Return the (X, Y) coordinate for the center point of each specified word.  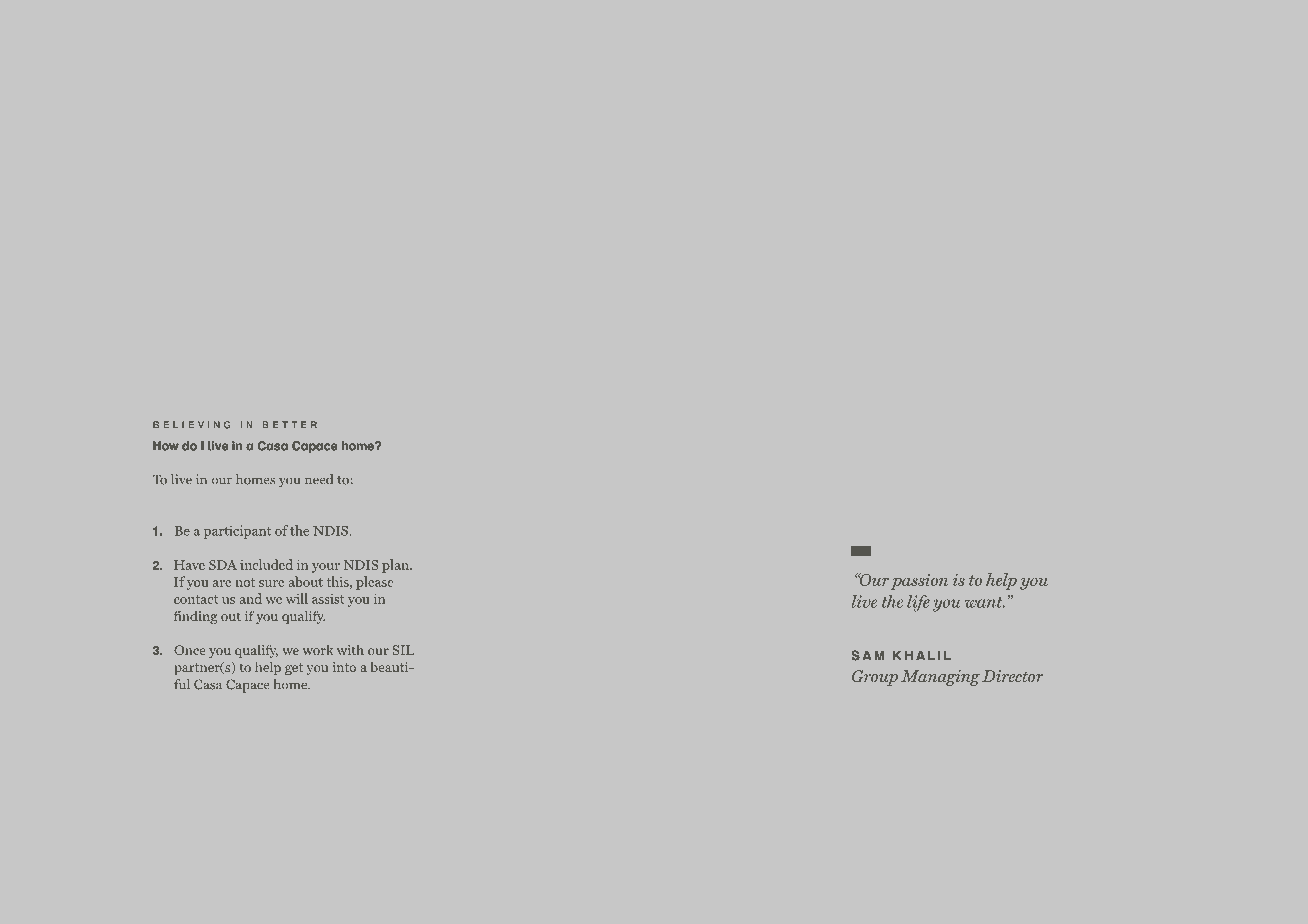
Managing (940, 678)
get (294, 669)
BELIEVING (191, 425)
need (319, 479)
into (344, 667)
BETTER (290, 425)
